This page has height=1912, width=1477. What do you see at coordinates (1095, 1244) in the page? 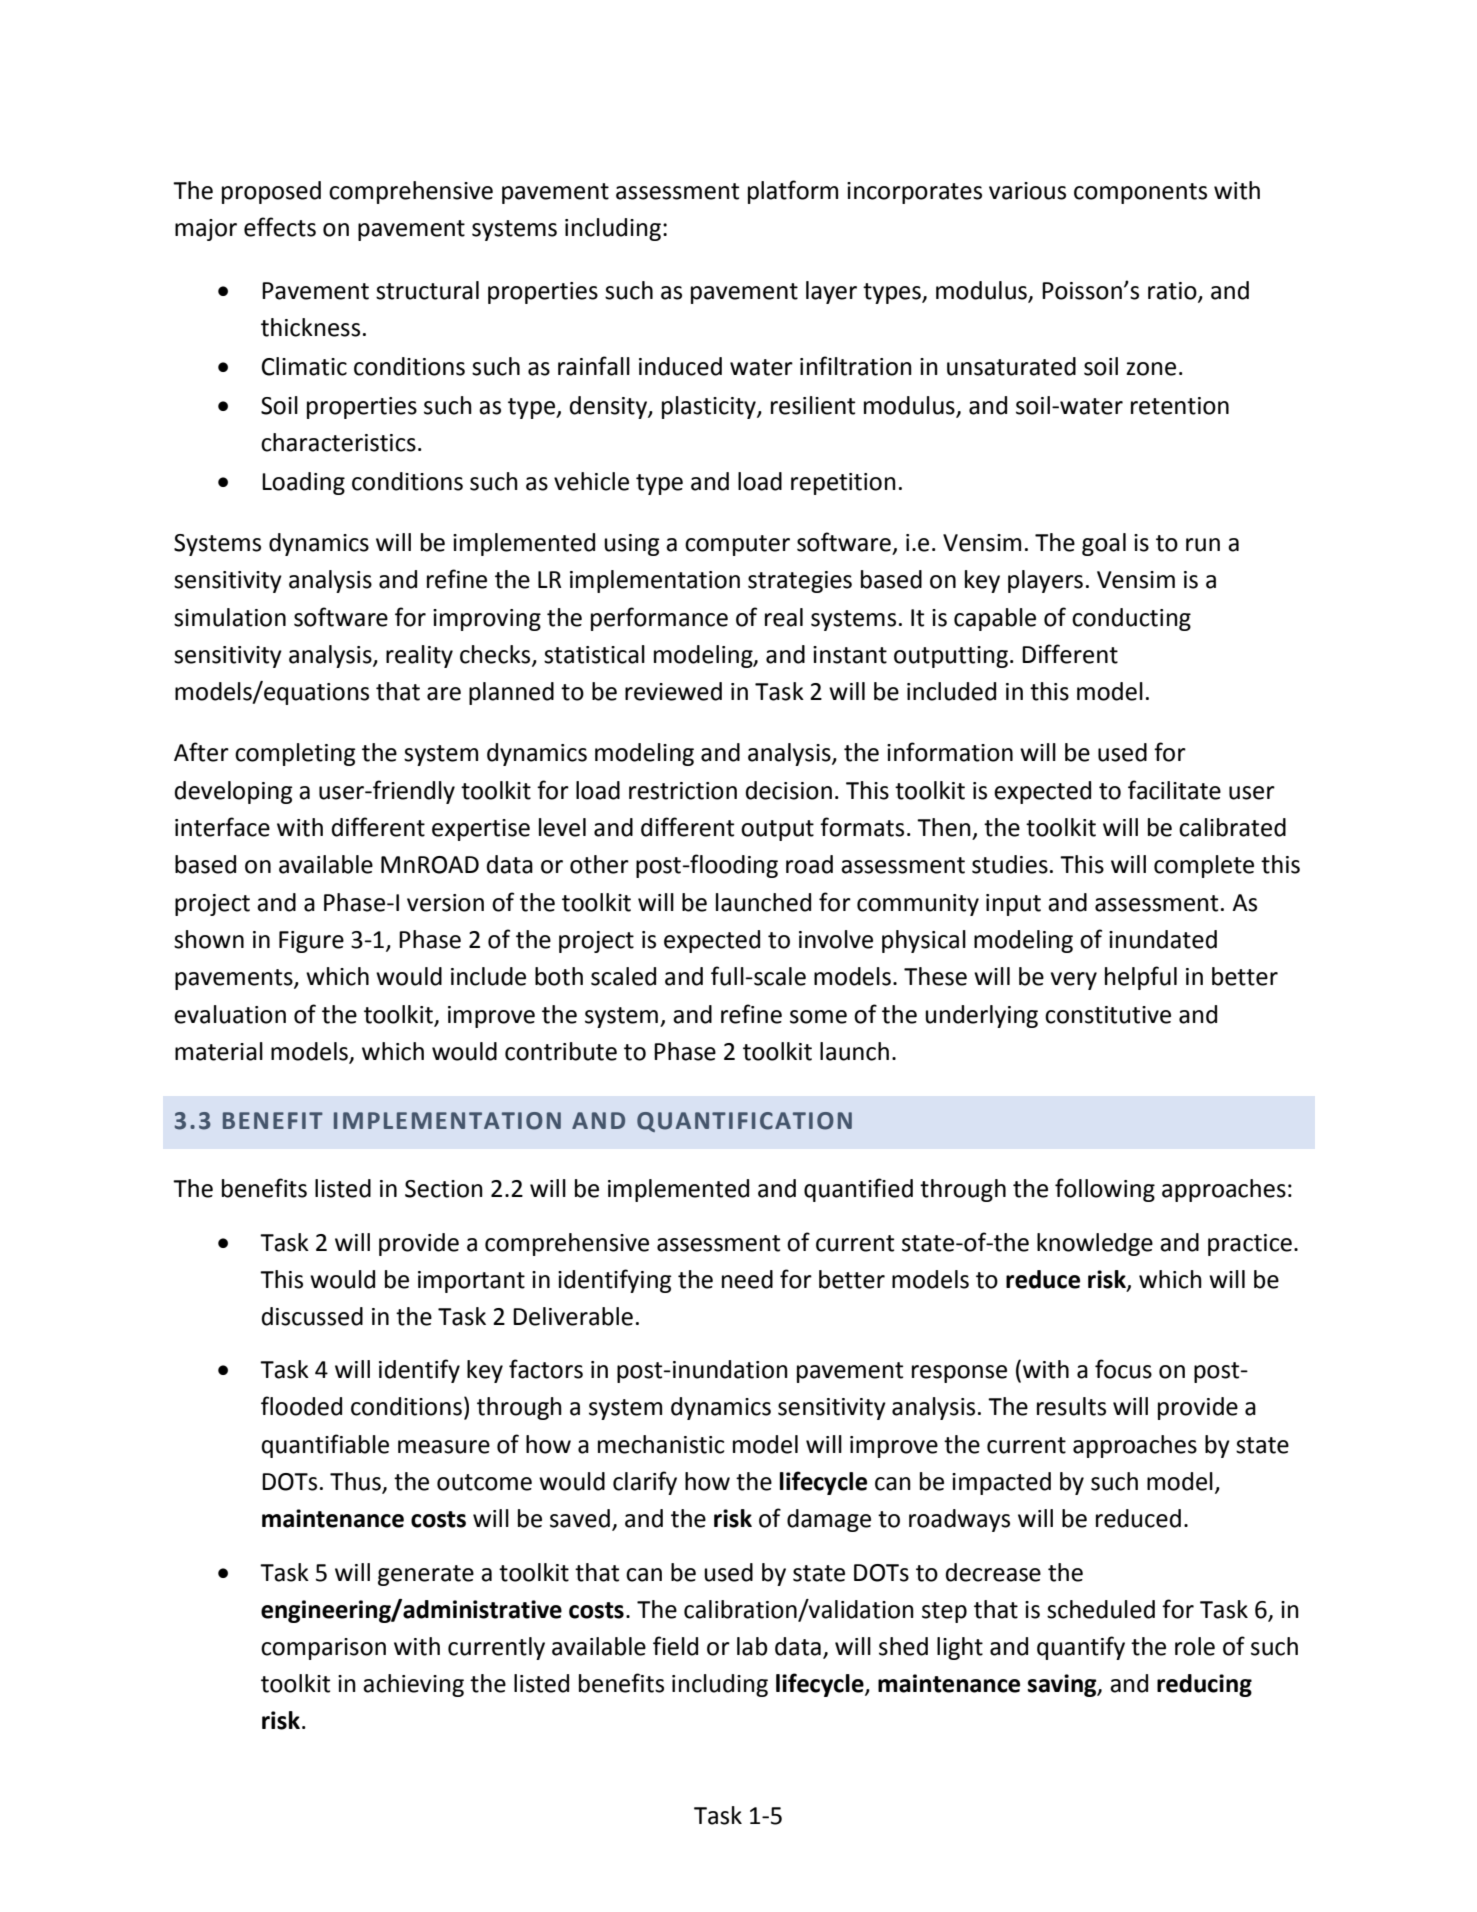
I see `knowledge` at bounding box center [1095, 1244].
